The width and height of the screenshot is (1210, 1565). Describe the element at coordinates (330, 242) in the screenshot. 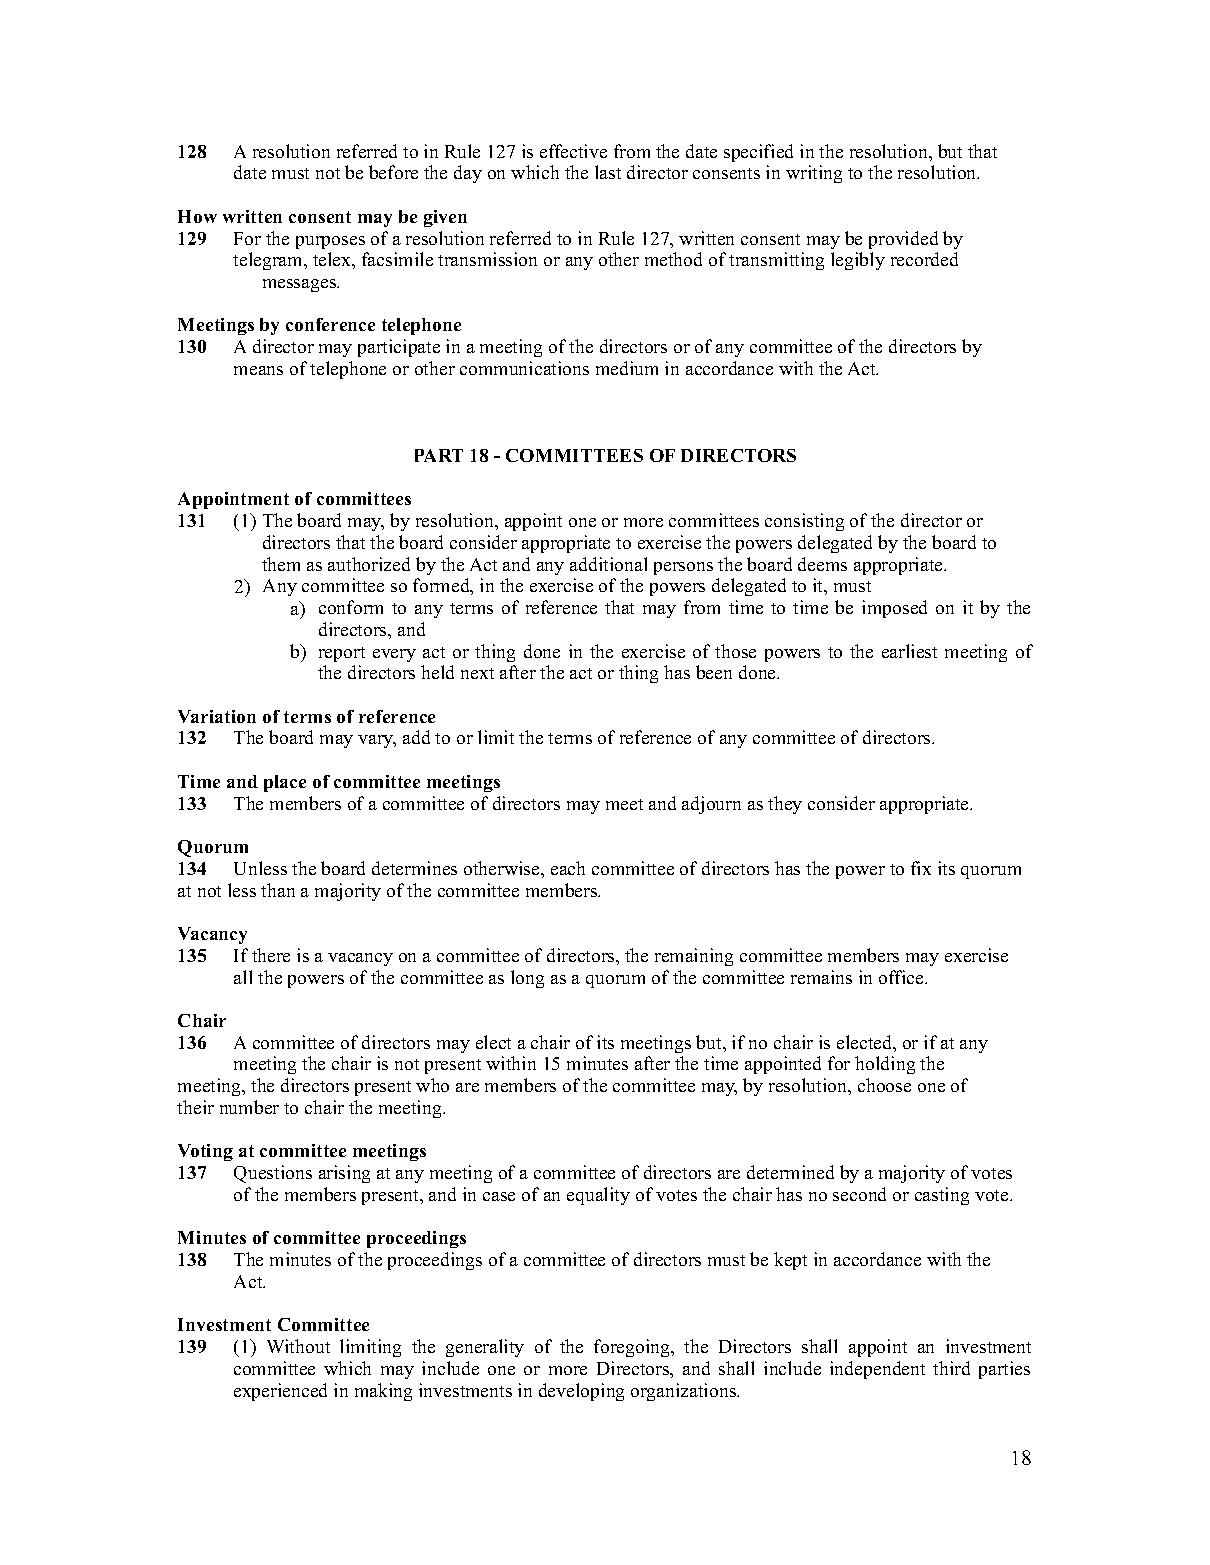

I see `purposes` at that location.
